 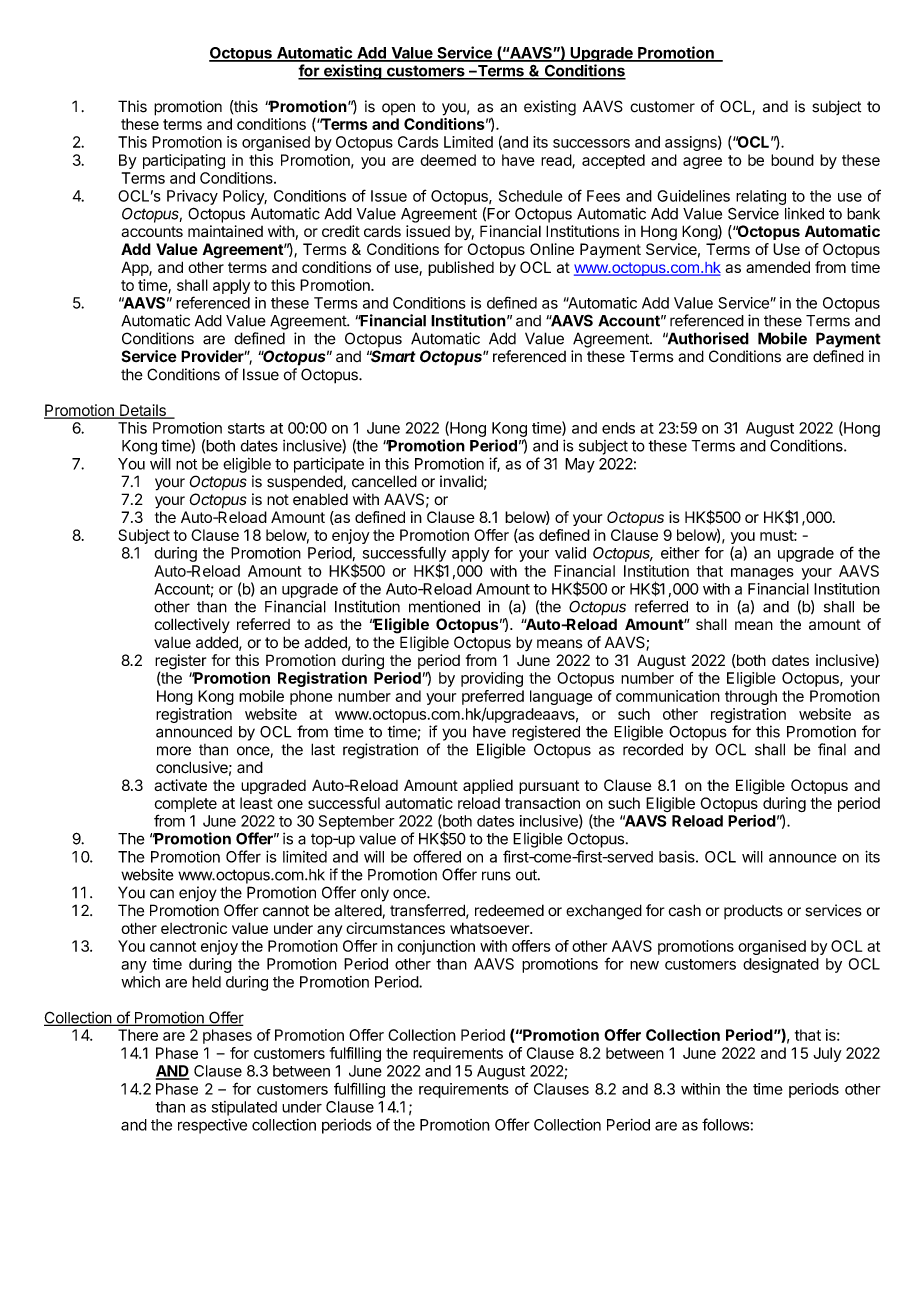 I want to click on mentioned, so click(x=444, y=606).
